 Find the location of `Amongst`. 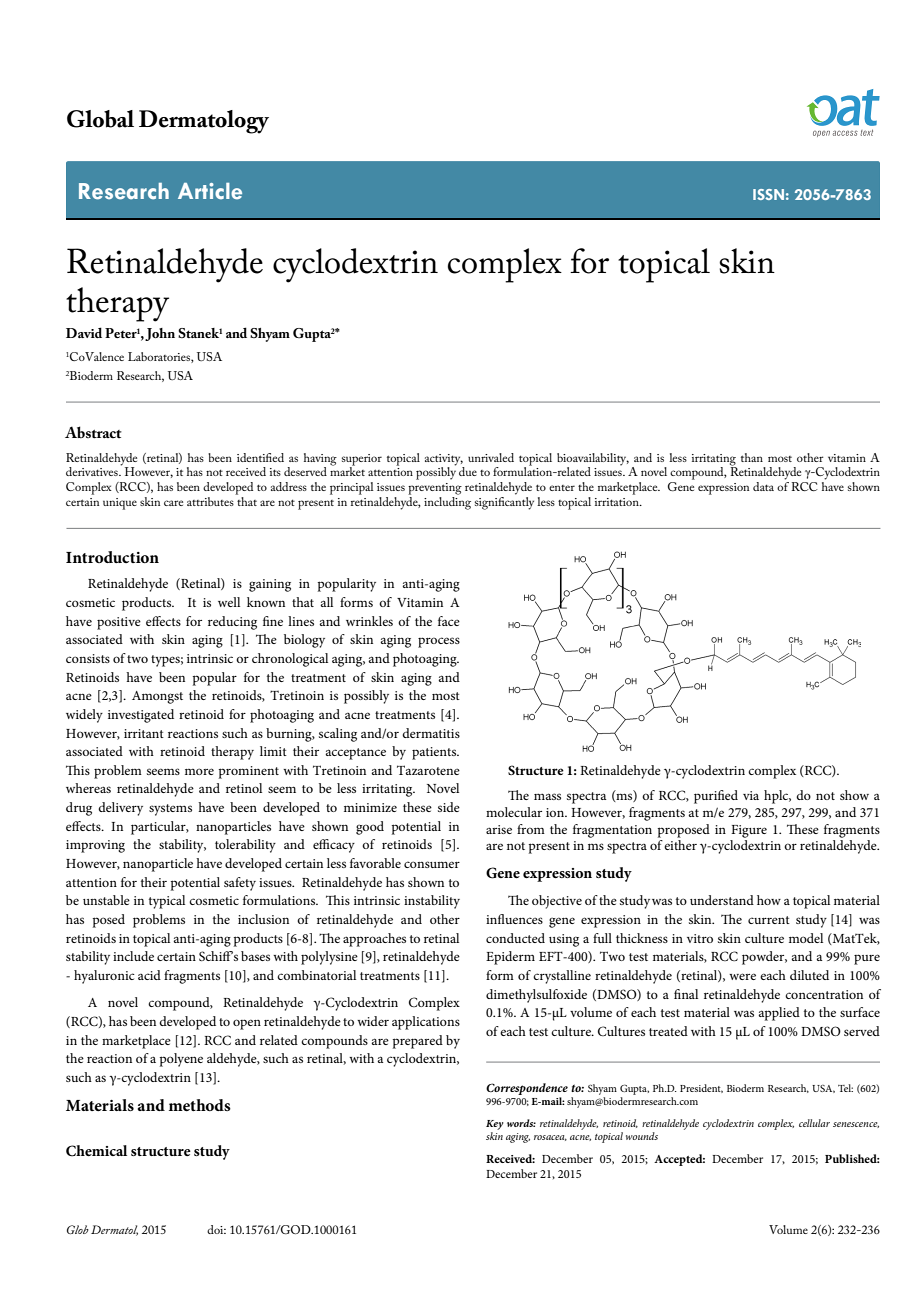

Amongst is located at coordinates (157, 697).
